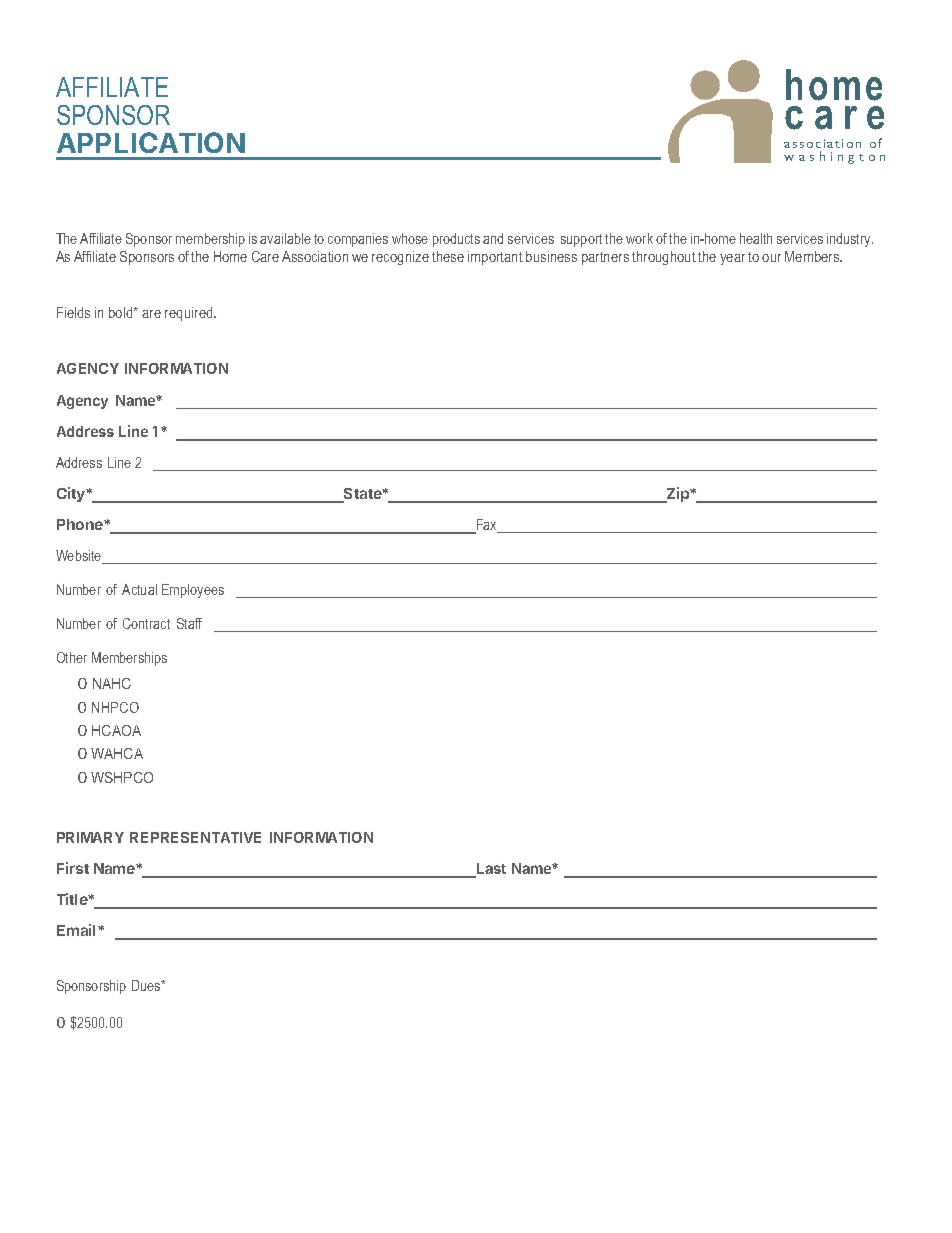 The height and width of the document is (1233, 952). I want to click on our, so click(771, 258).
